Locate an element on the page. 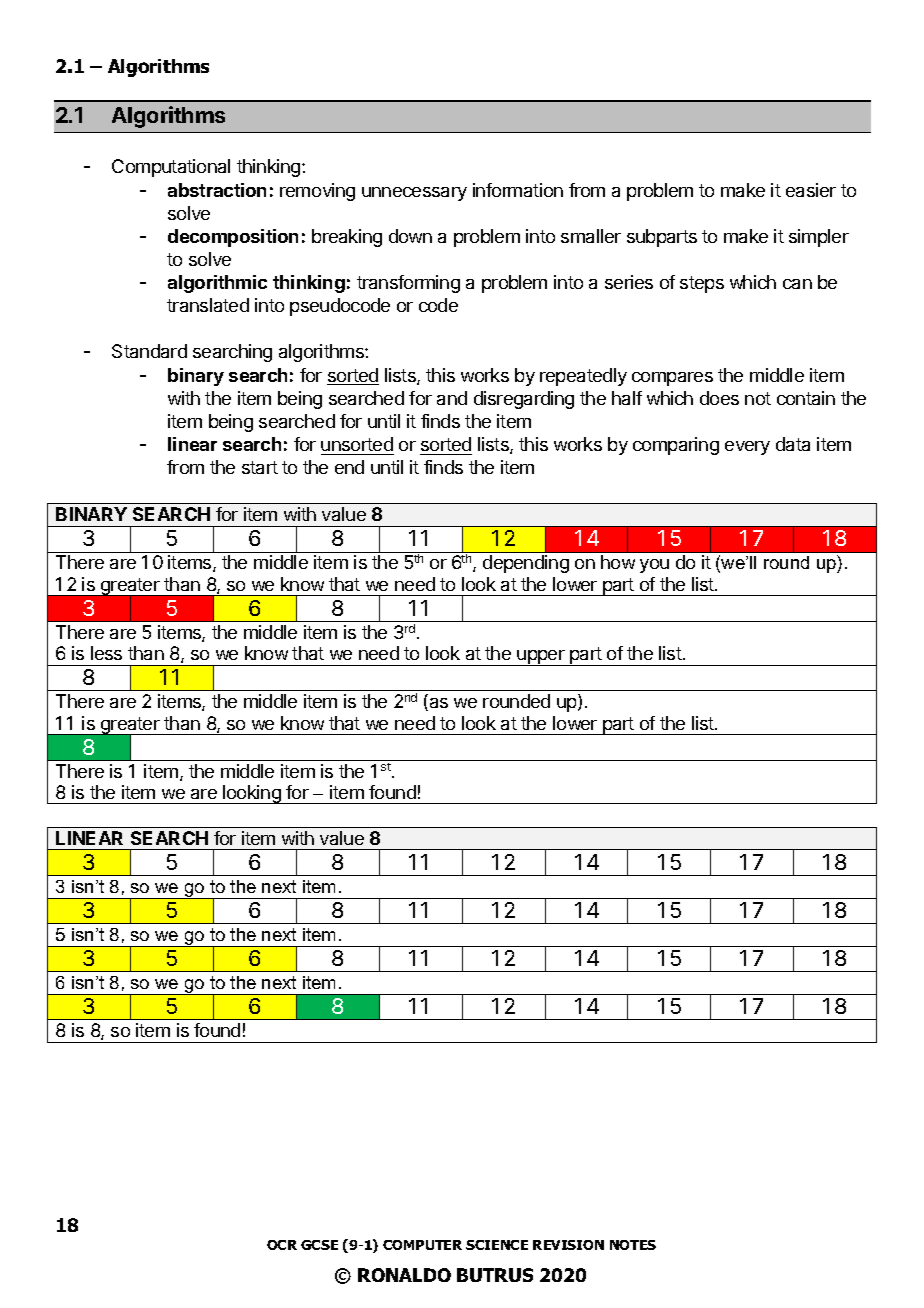 The width and height of the page is (924, 1308). SCIENCE is located at coordinates (497, 1245).
